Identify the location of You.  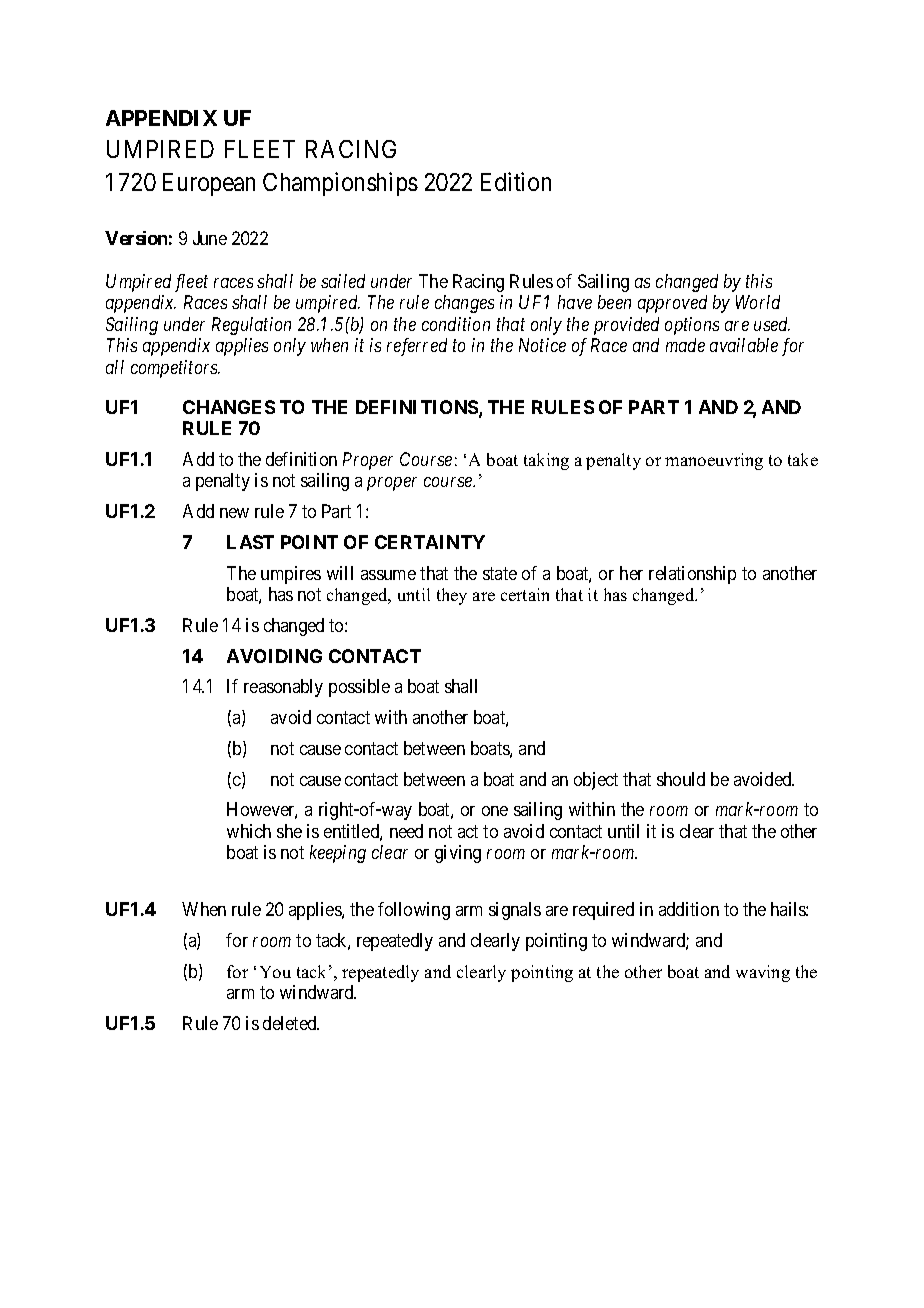
(275, 972).
